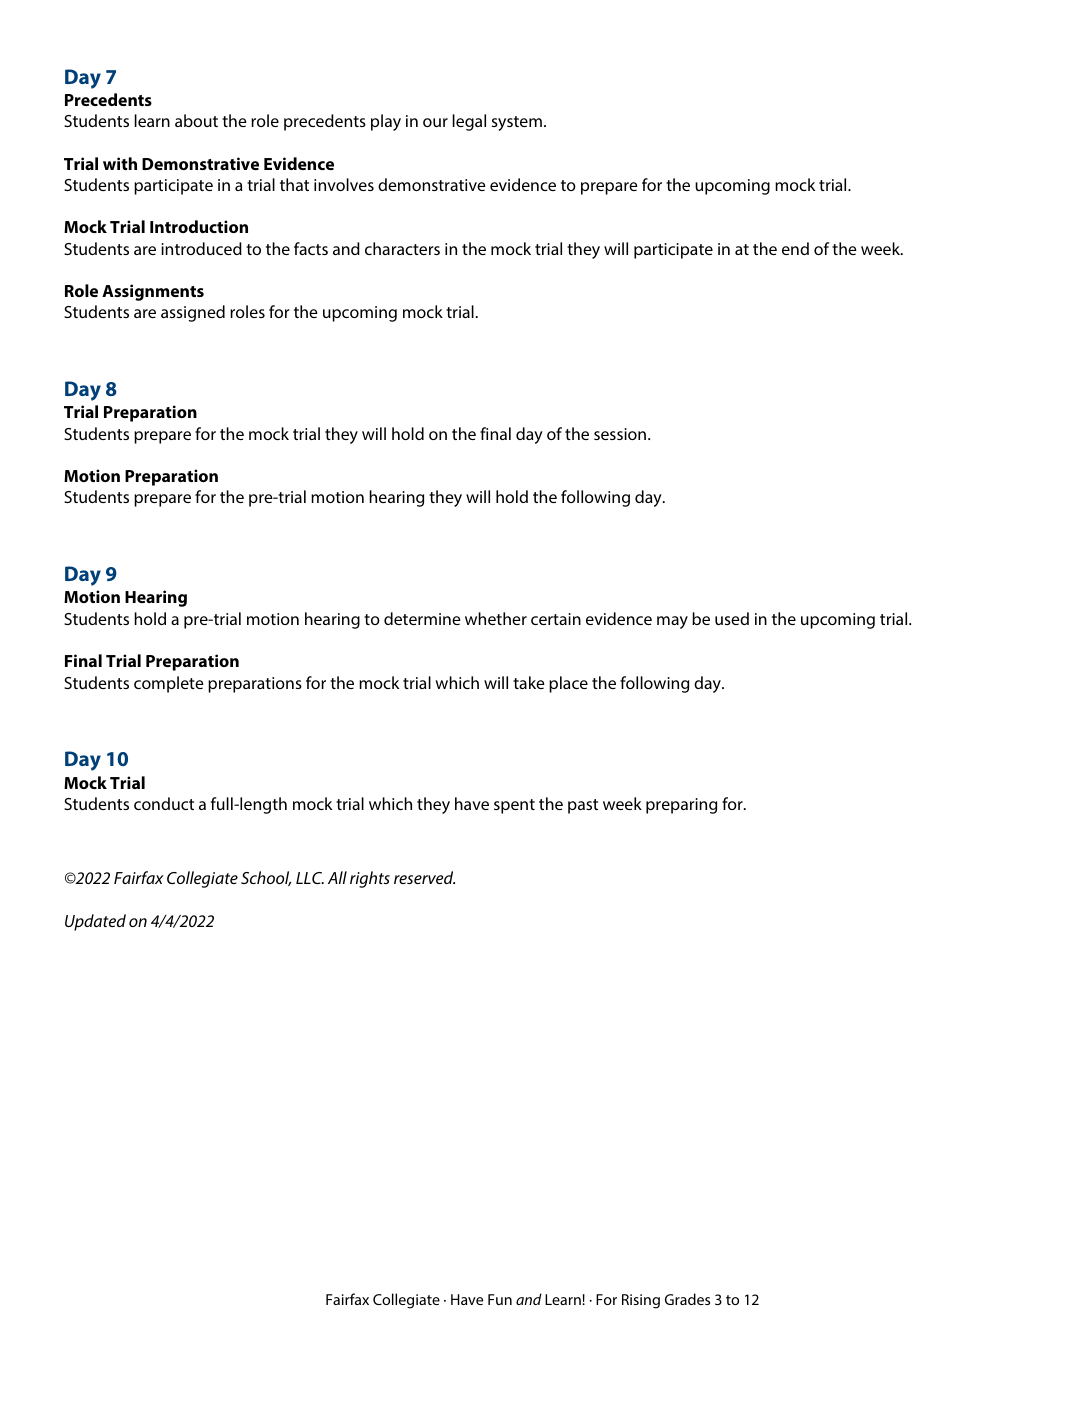 The width and height of the screenshot is (1085, 1404). Describe the element at coordinates (681, 806) in the screenshot. I see `preparing` at that location.
